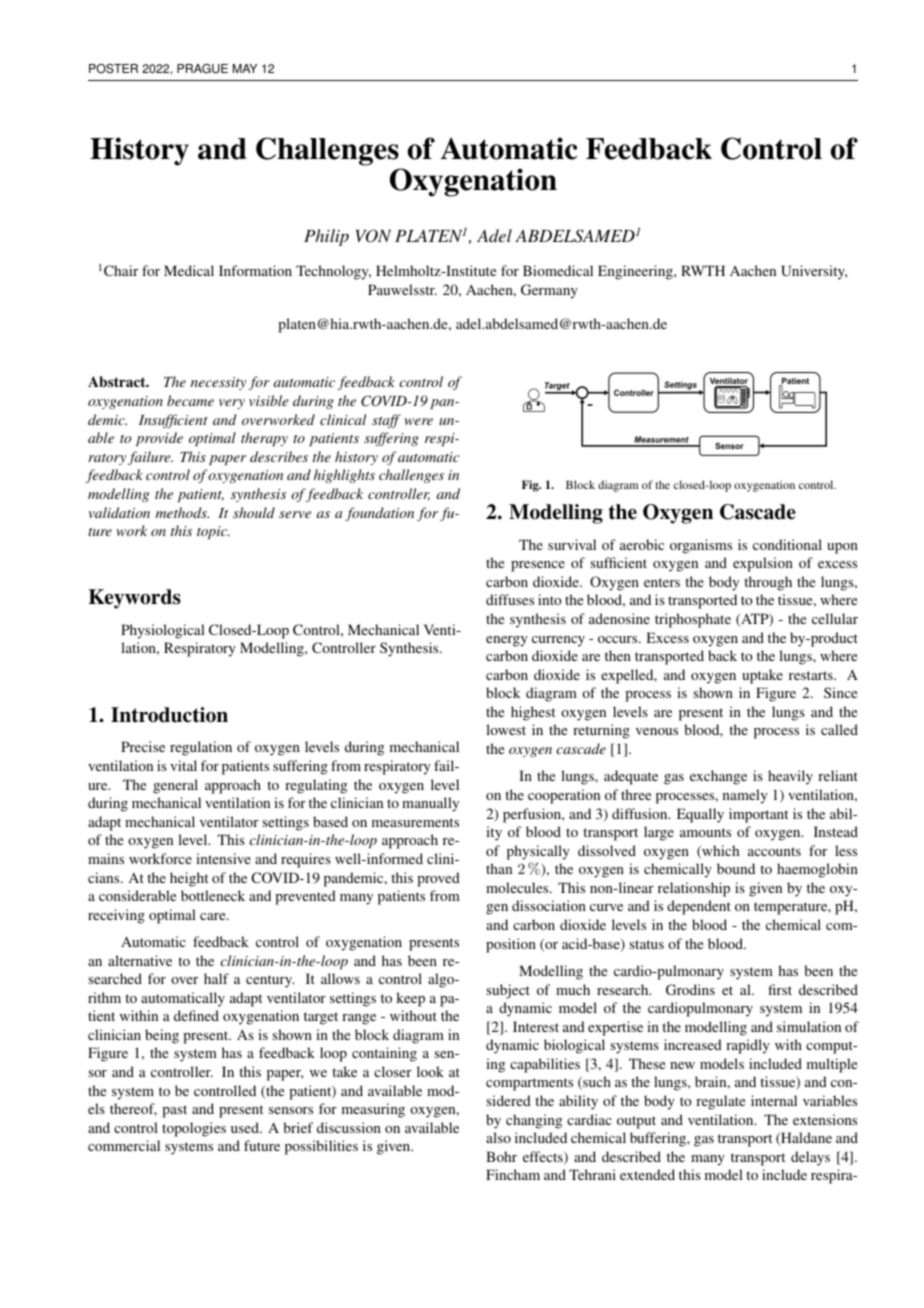 This screenshot has width=924, height=1308. Describe the element at coordinates (373, 236) in the screenshot. I see `VON` at that location.
